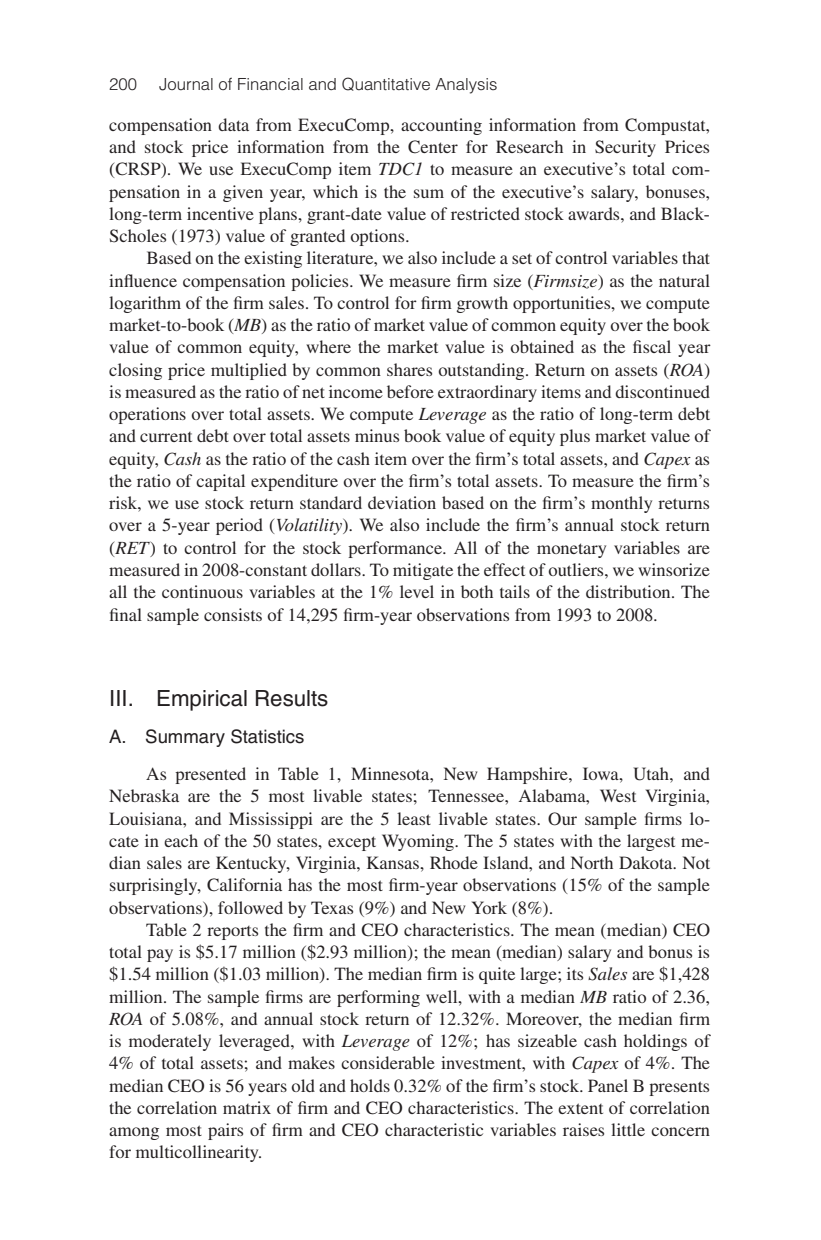 Image resolution: width=821 pixels, height=1240 pixels. What do you see at coordinates (202, 591) in the document?
I see `continuous` at bounding box center [202, 591].
